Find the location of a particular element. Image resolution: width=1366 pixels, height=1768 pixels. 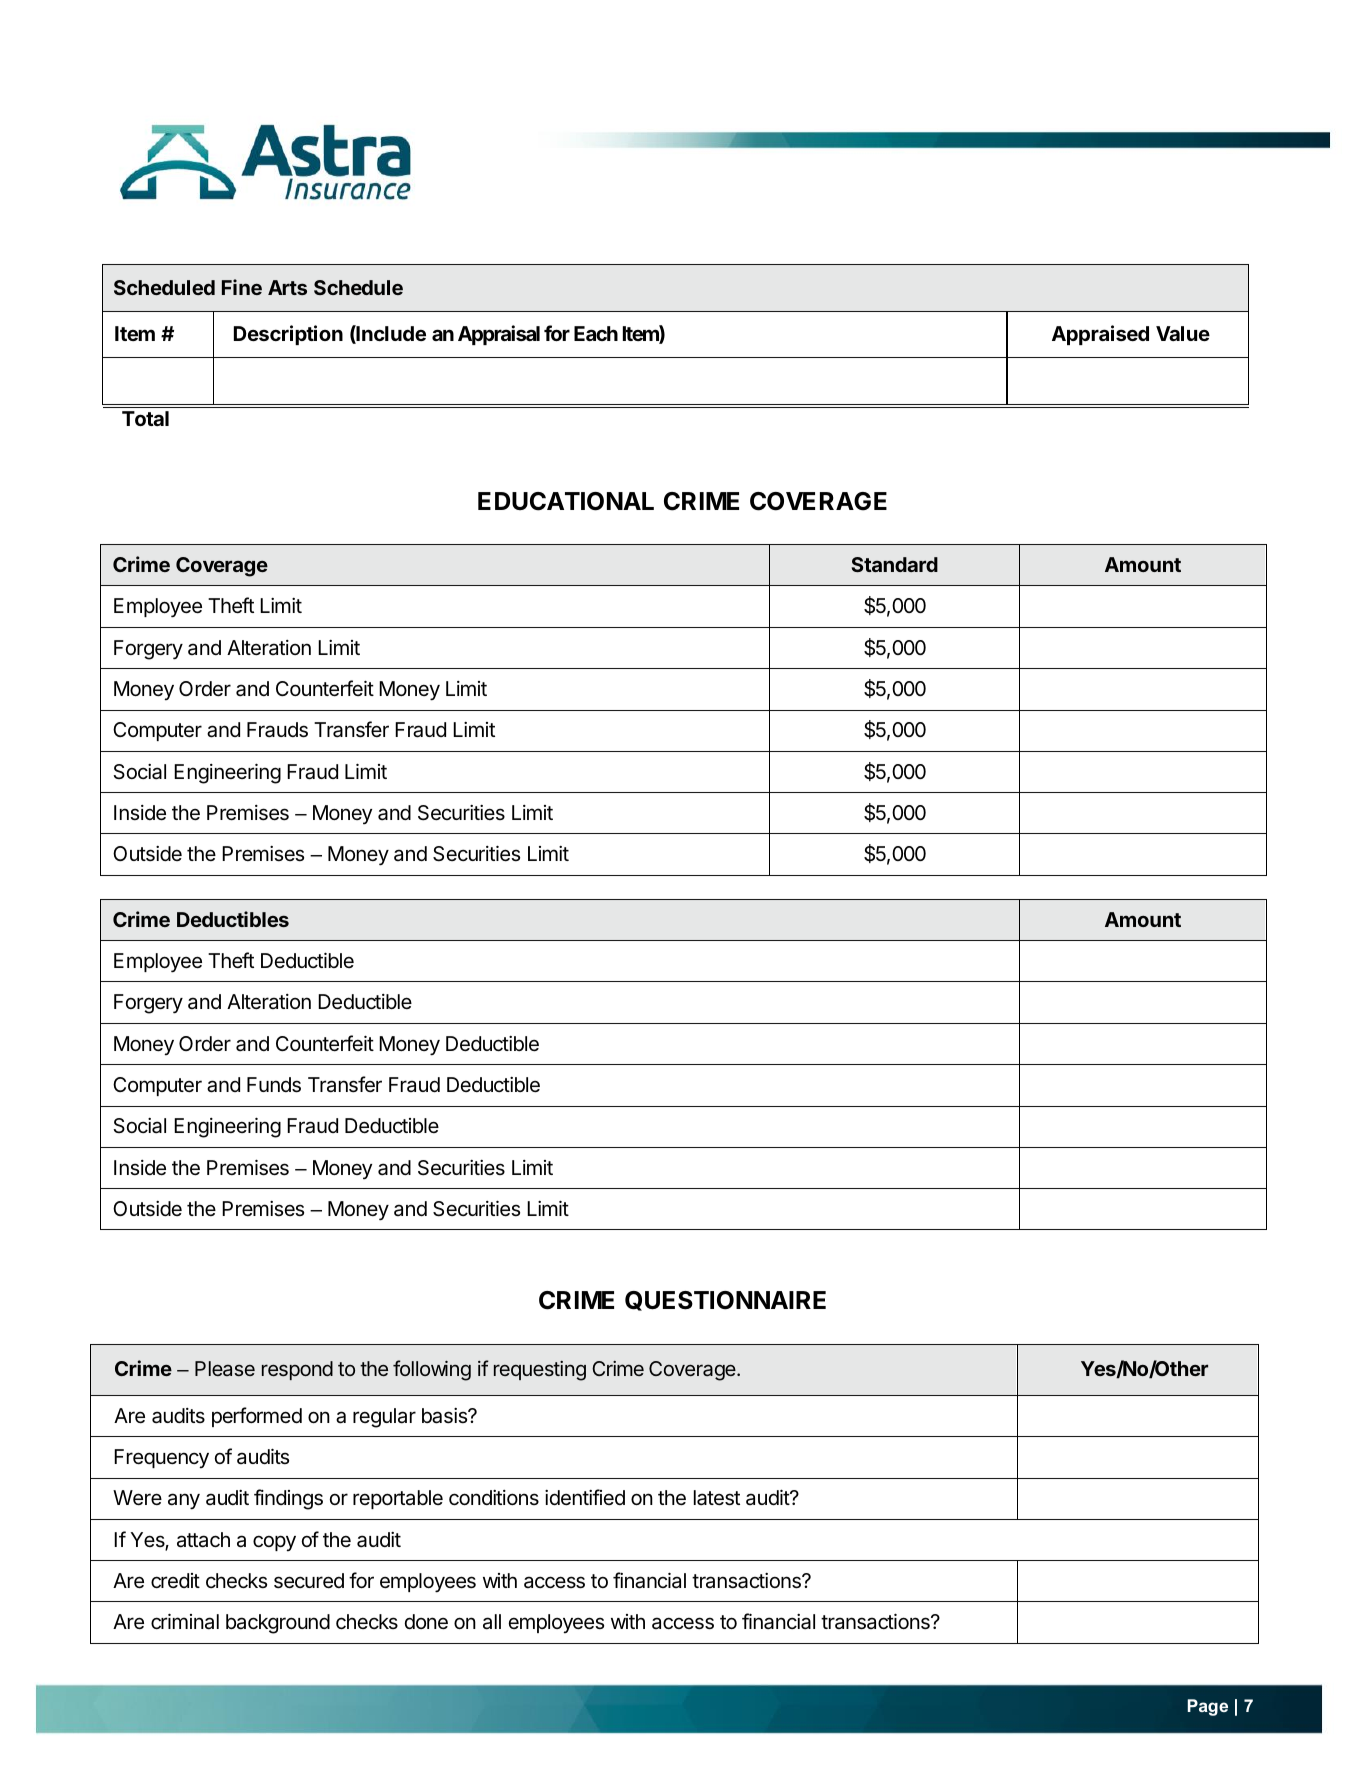

requesting is located at coordinates (540, 1371).
